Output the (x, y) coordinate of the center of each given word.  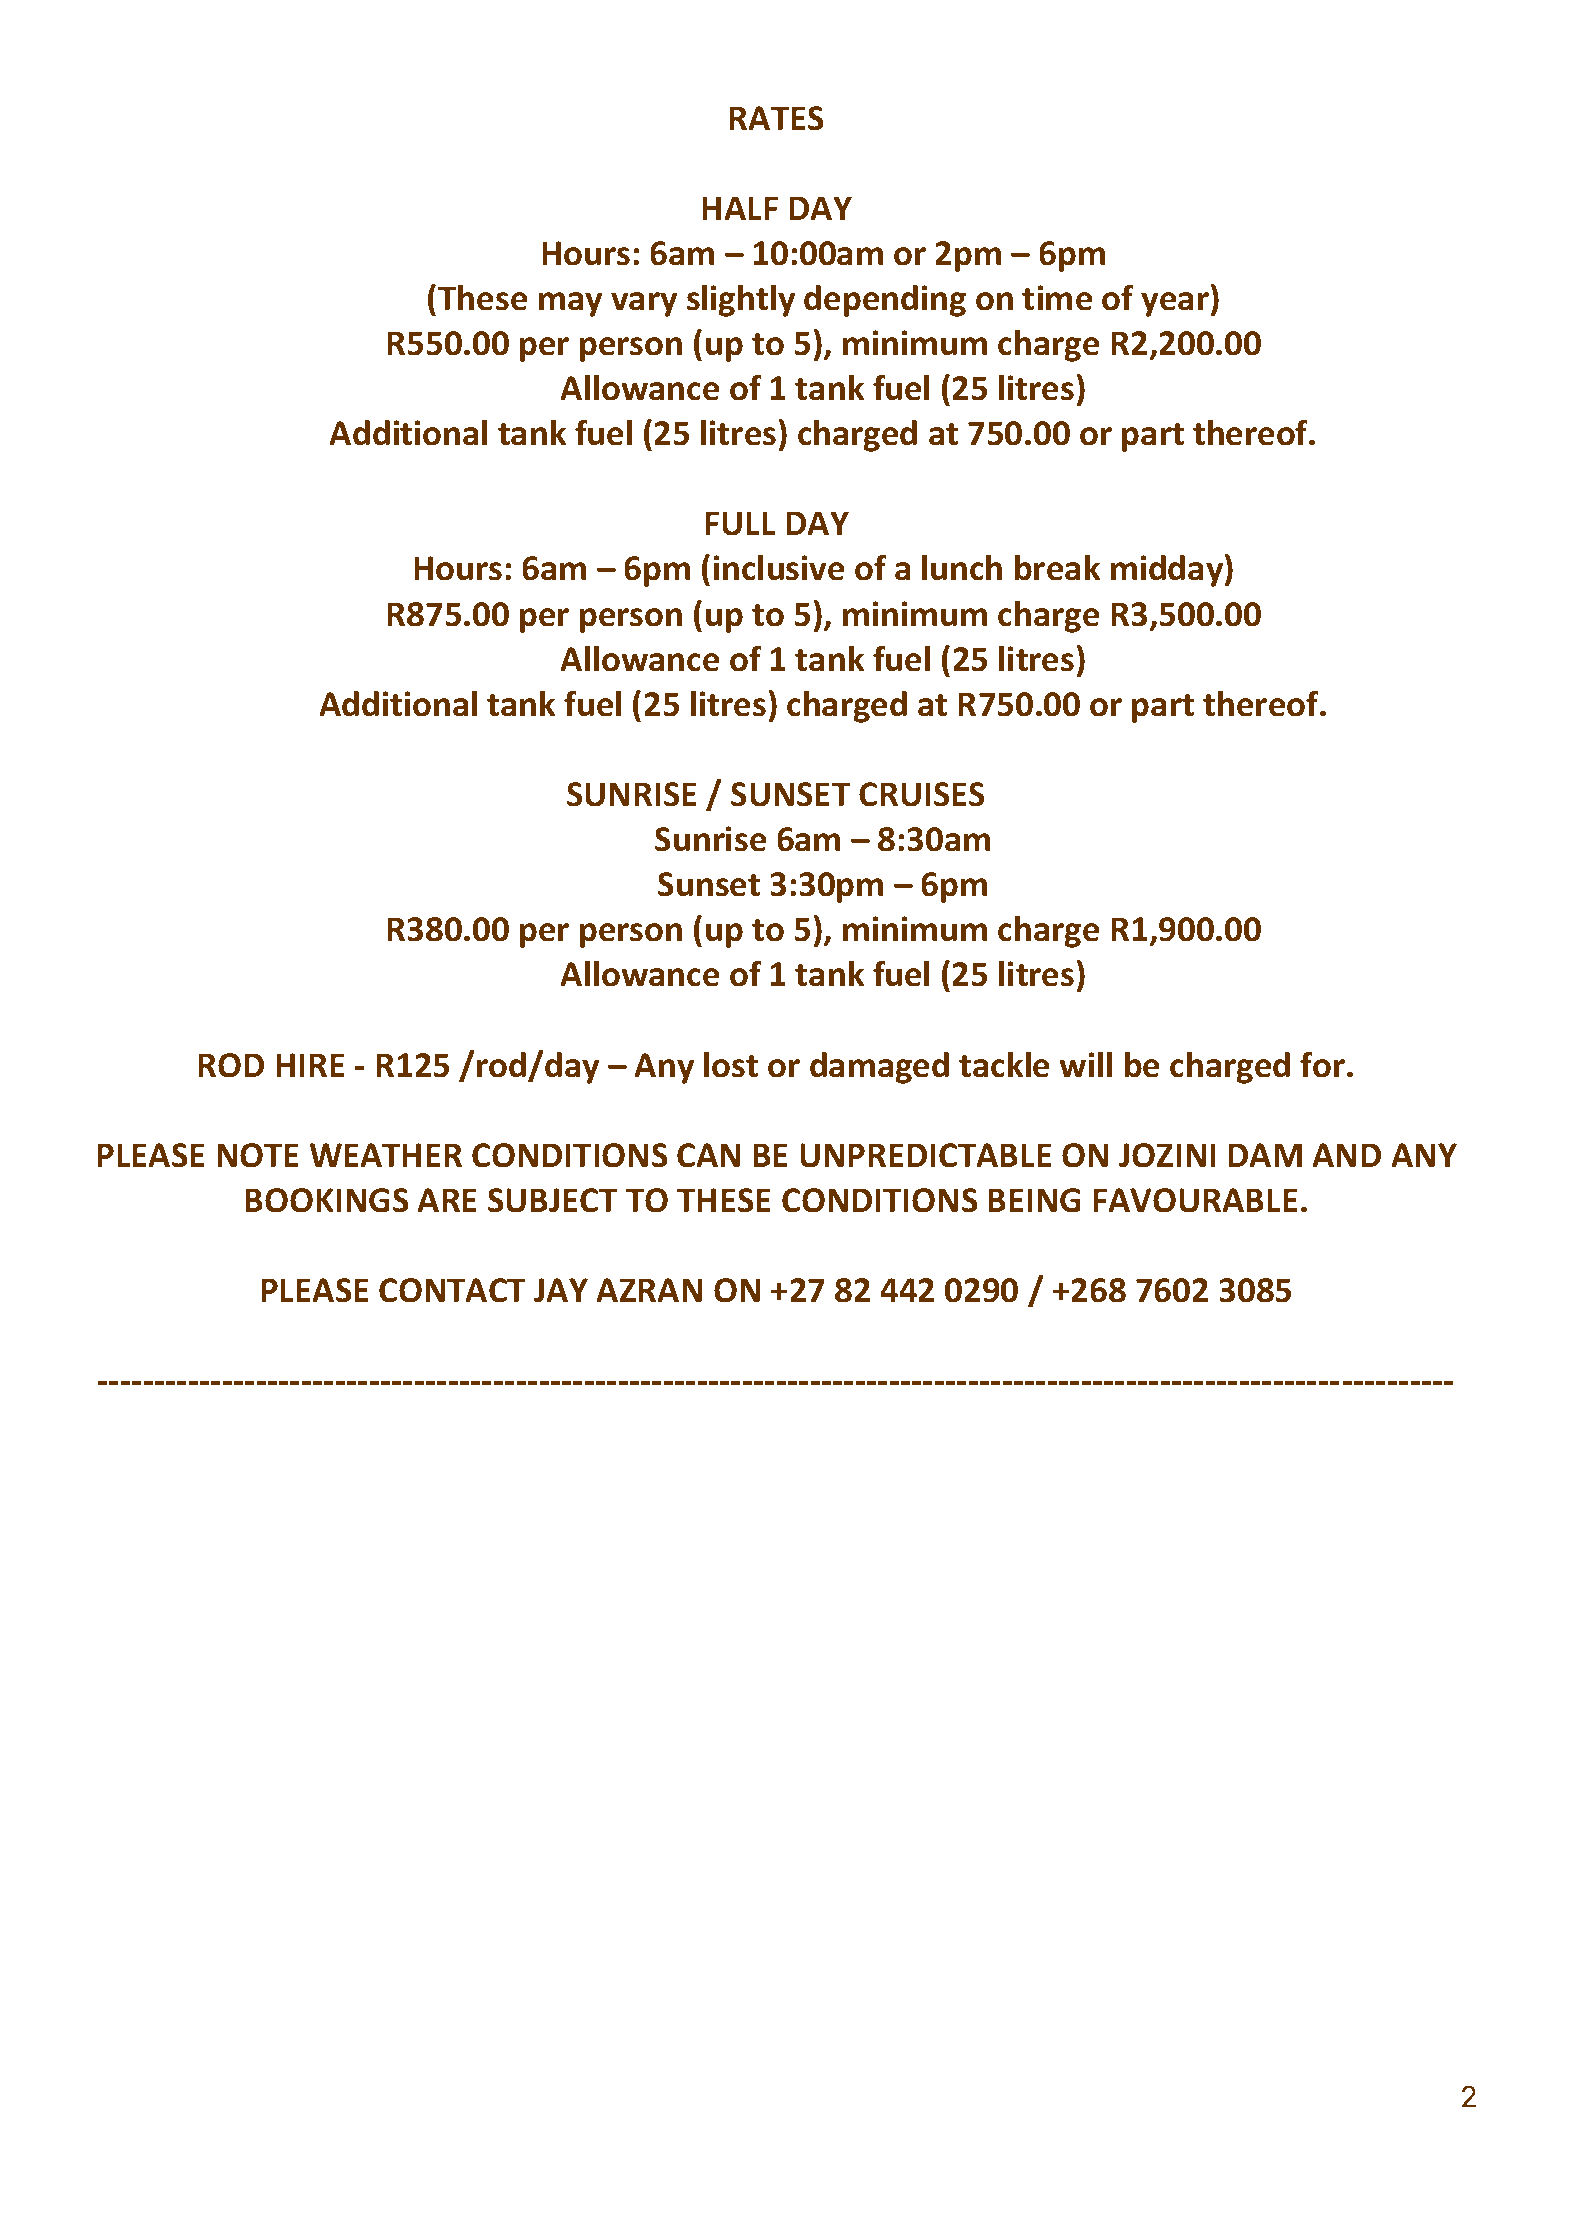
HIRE (310, 1065)
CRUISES (922, 794)
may (570, 304)
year (1175, 304)
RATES (776, 118)
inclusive (779, 568)
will (1085, 1064)
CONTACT (452, 1290)
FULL (740, 523)
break (1057, 568)
